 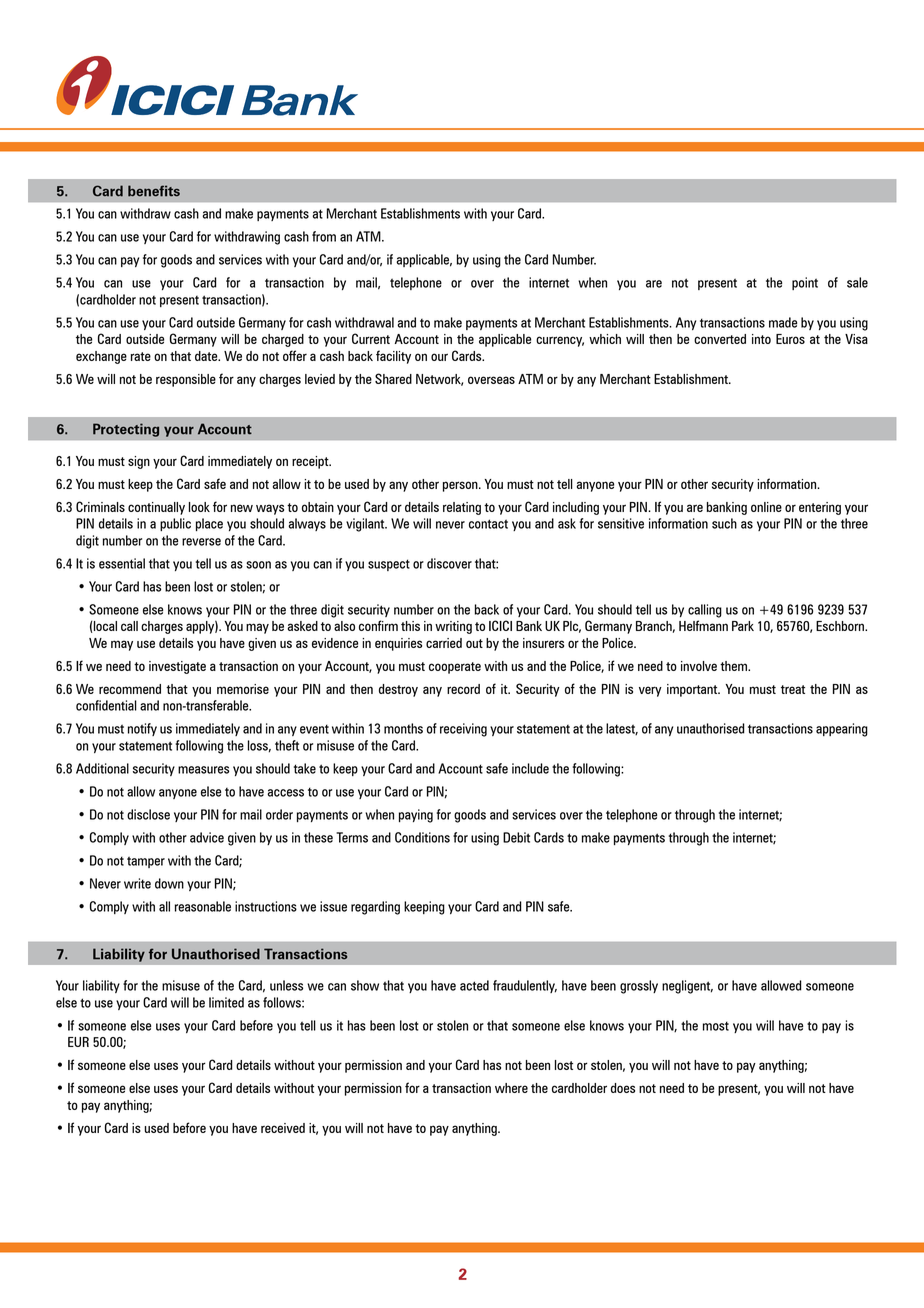 I want to click on disclose, so click(x=148, y=814).
